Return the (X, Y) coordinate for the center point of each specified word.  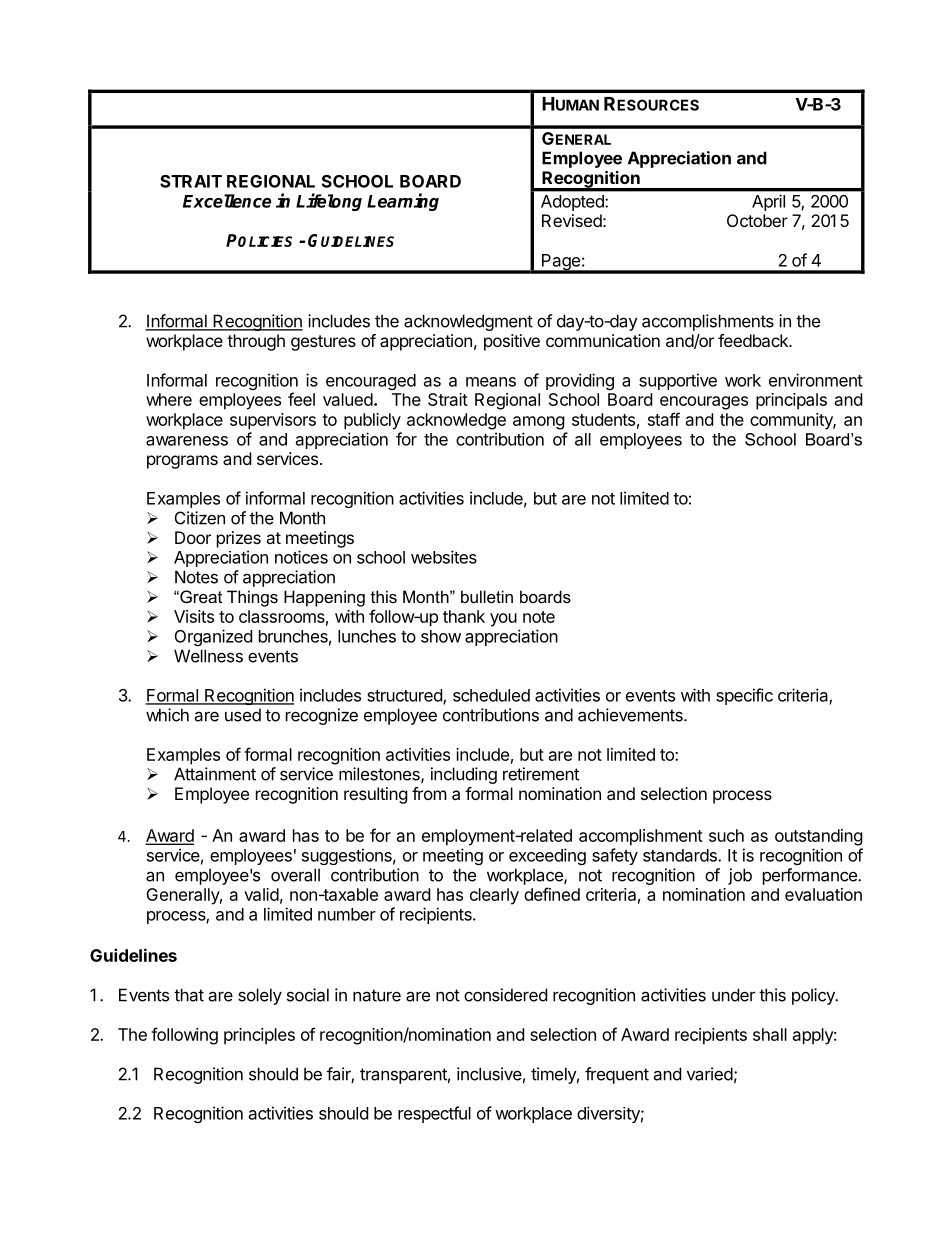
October (757, 220)
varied (710, 1074)
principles (259, 1036)
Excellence (227, 201)
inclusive (489, 1074)
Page (561, 263)
